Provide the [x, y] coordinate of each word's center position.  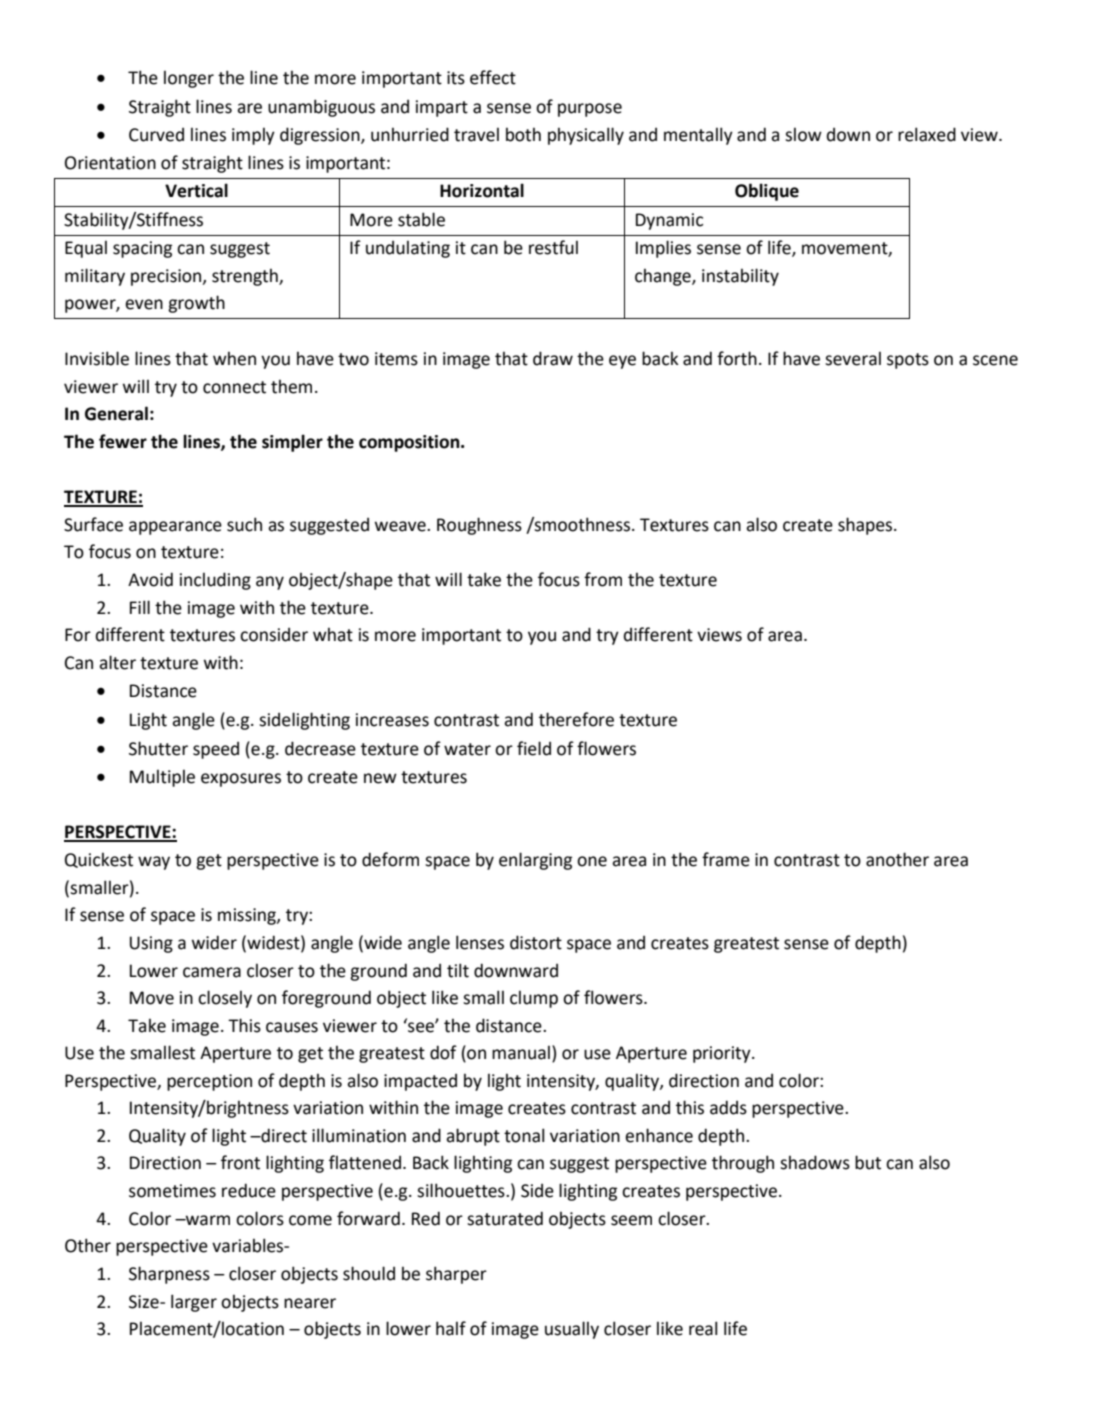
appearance [175, 528]
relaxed [927, 134]
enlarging [535, 861]
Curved [156, 135]
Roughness [479, 526]
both [523, 135]
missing [248, 916]
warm [206, 1220]
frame [726, 859]
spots [908, 361]
